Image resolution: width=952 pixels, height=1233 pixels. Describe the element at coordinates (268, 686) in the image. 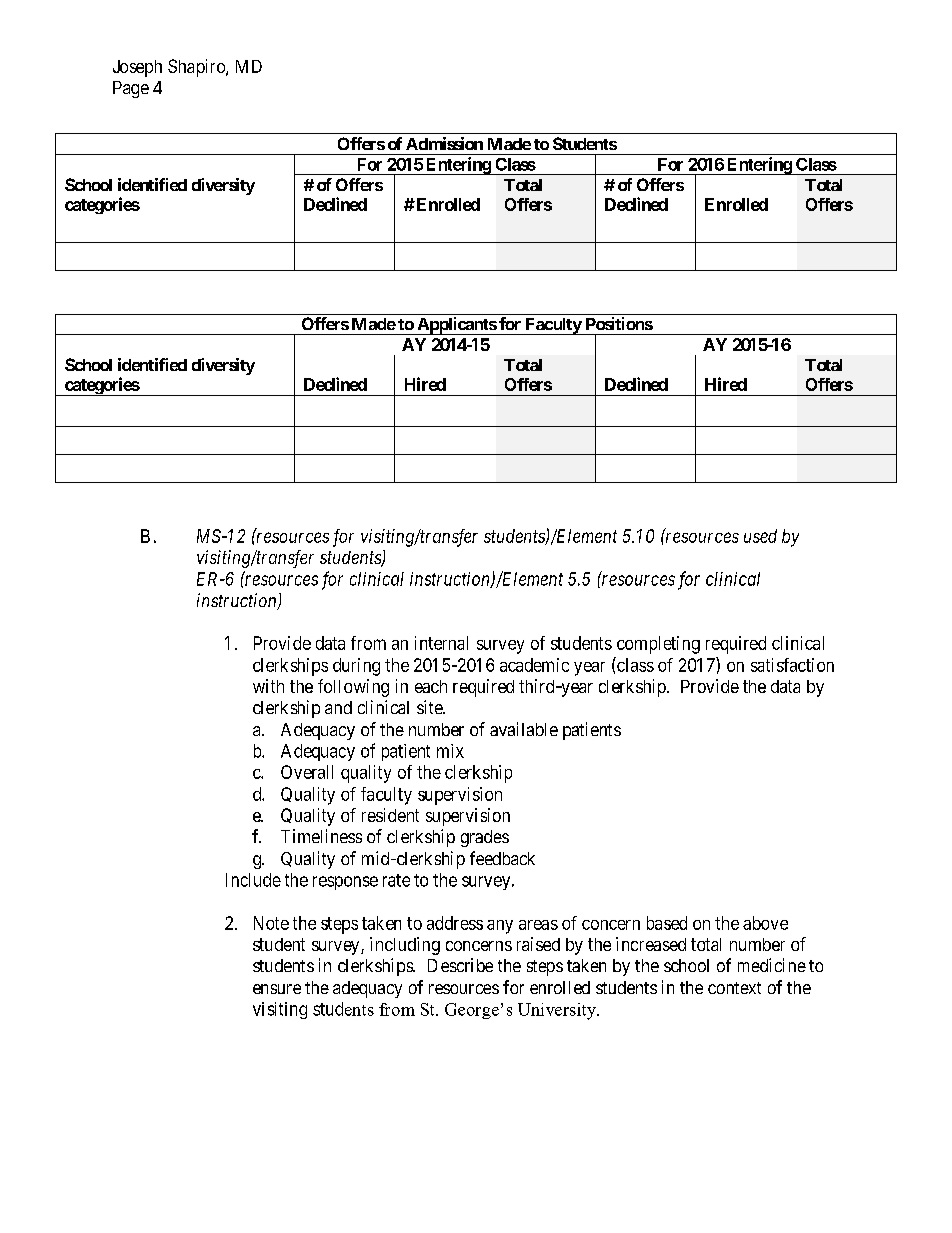

I see `with` at that location.
